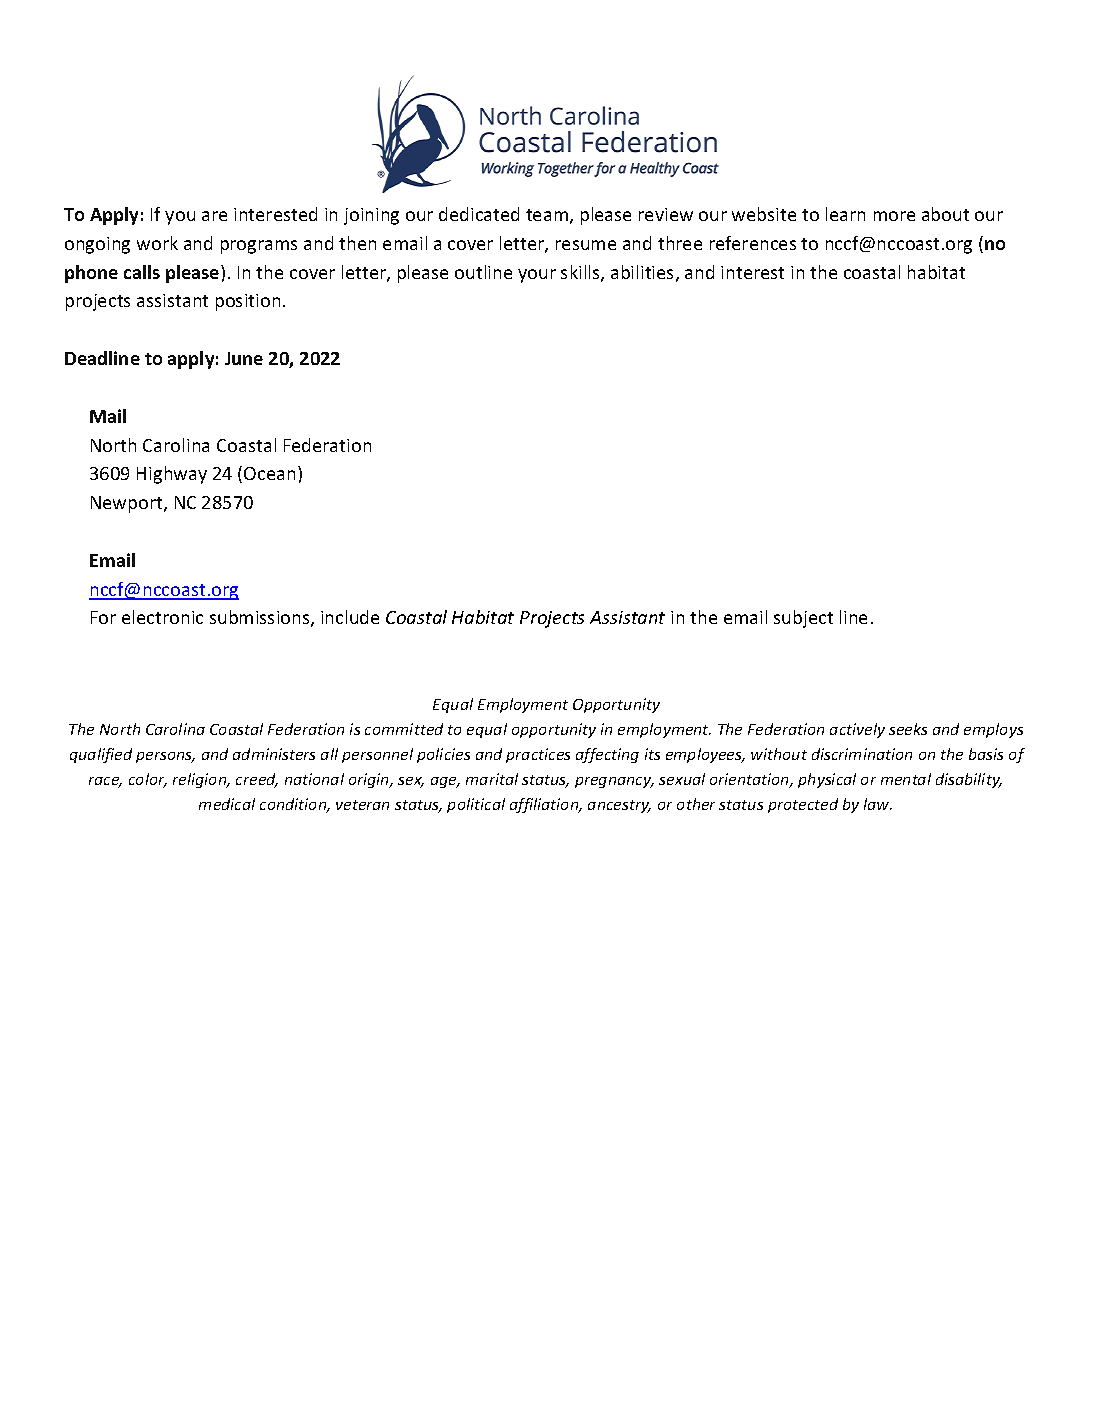  Describe the element at coordinates (128, 504) in the image. I see `Newport` at that location.
